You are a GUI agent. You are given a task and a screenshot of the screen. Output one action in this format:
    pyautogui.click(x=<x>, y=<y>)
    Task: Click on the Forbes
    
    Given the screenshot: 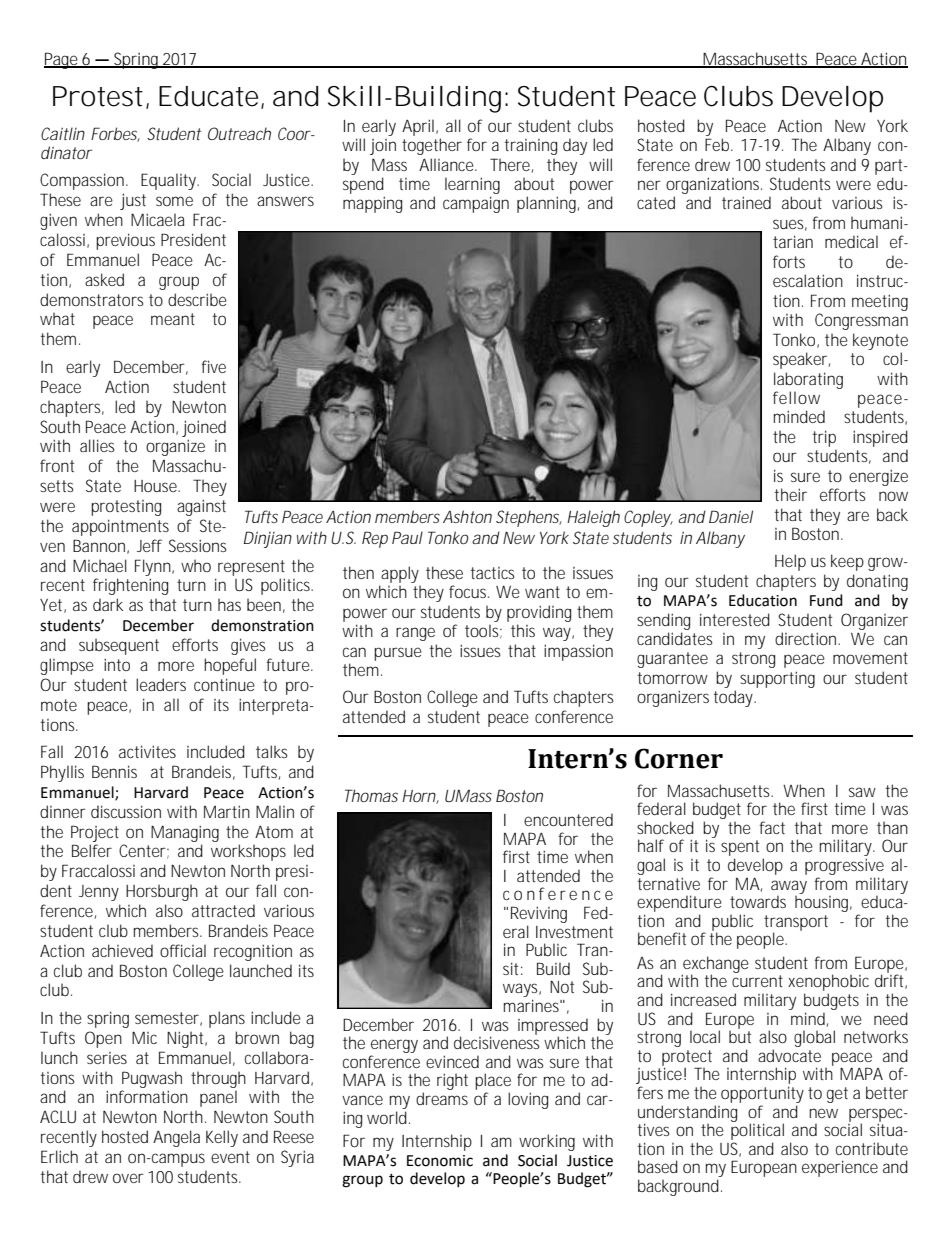 What is the action you would take?
    pyautogui.click(x=115, y=134)
